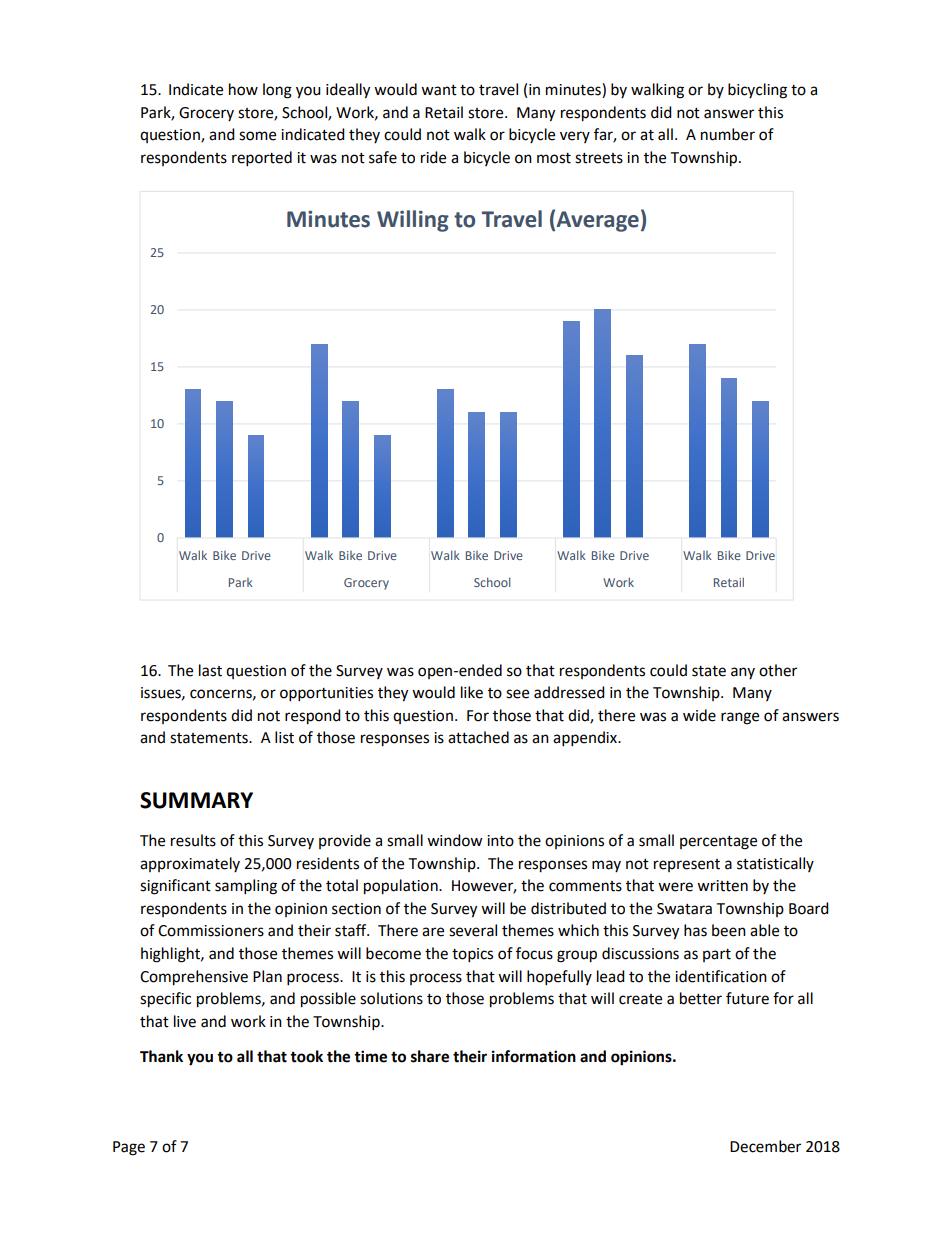 This screenshot has width=952, height=1233. What do you see at coordinates (472, 692) in the screenshot?
I see `like` at bounding box center [472, 692].
